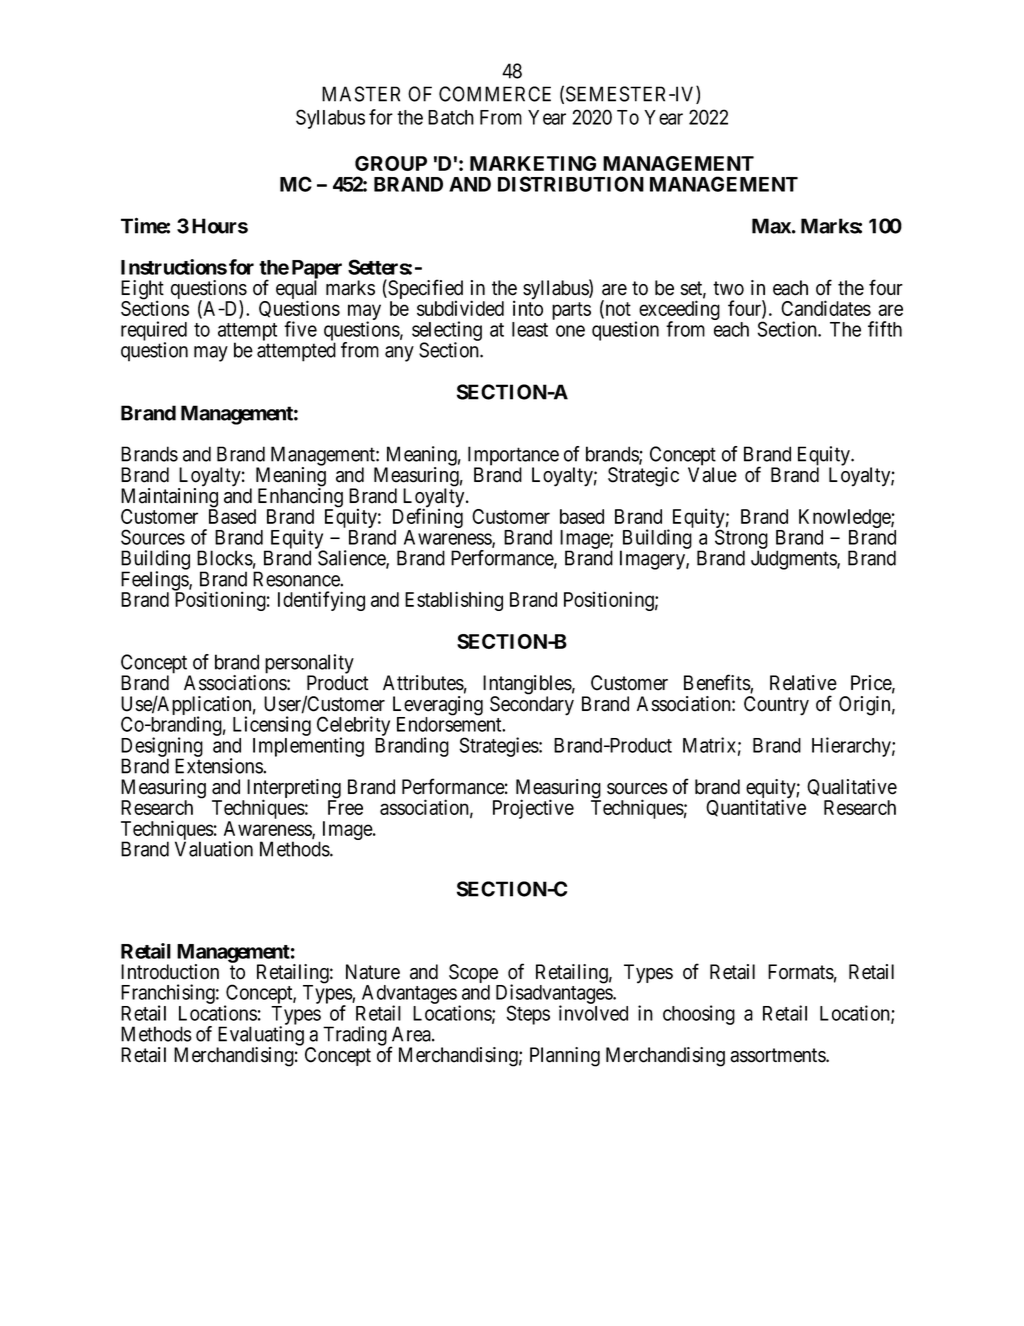 The width and height of the screenshot is (1024, 1326). What do you see at coordinates (361, 94) in the screenshot?
I see `MASTER` at bounding box center [361, 94].
